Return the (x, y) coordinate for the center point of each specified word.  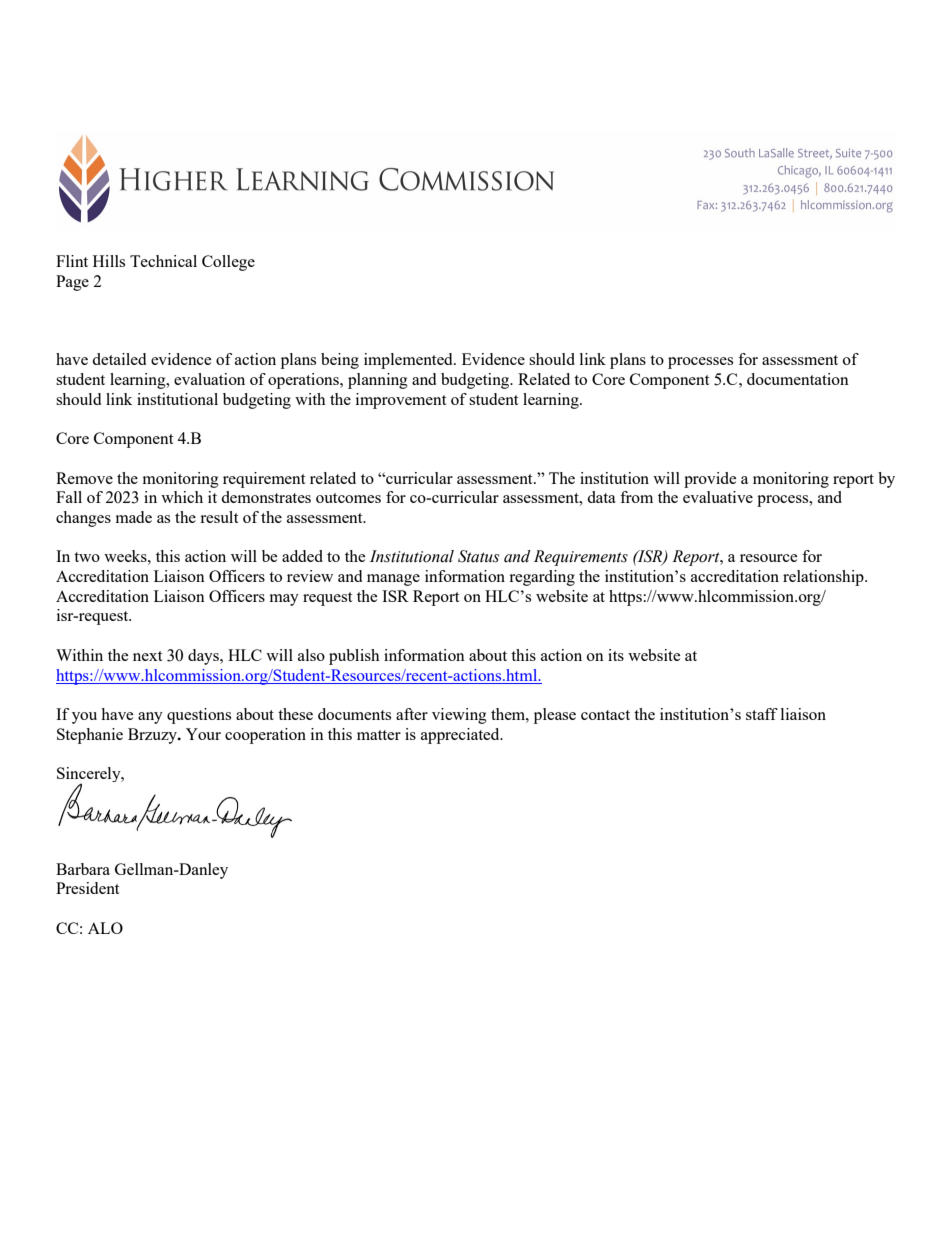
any (150, 718)
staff (762, 714)
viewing (459, 716)
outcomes (348, 498)
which (182, 497)
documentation (798, 379)
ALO (105, 928)
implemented (409, 361)
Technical (163, 261)
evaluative (718, 497)
